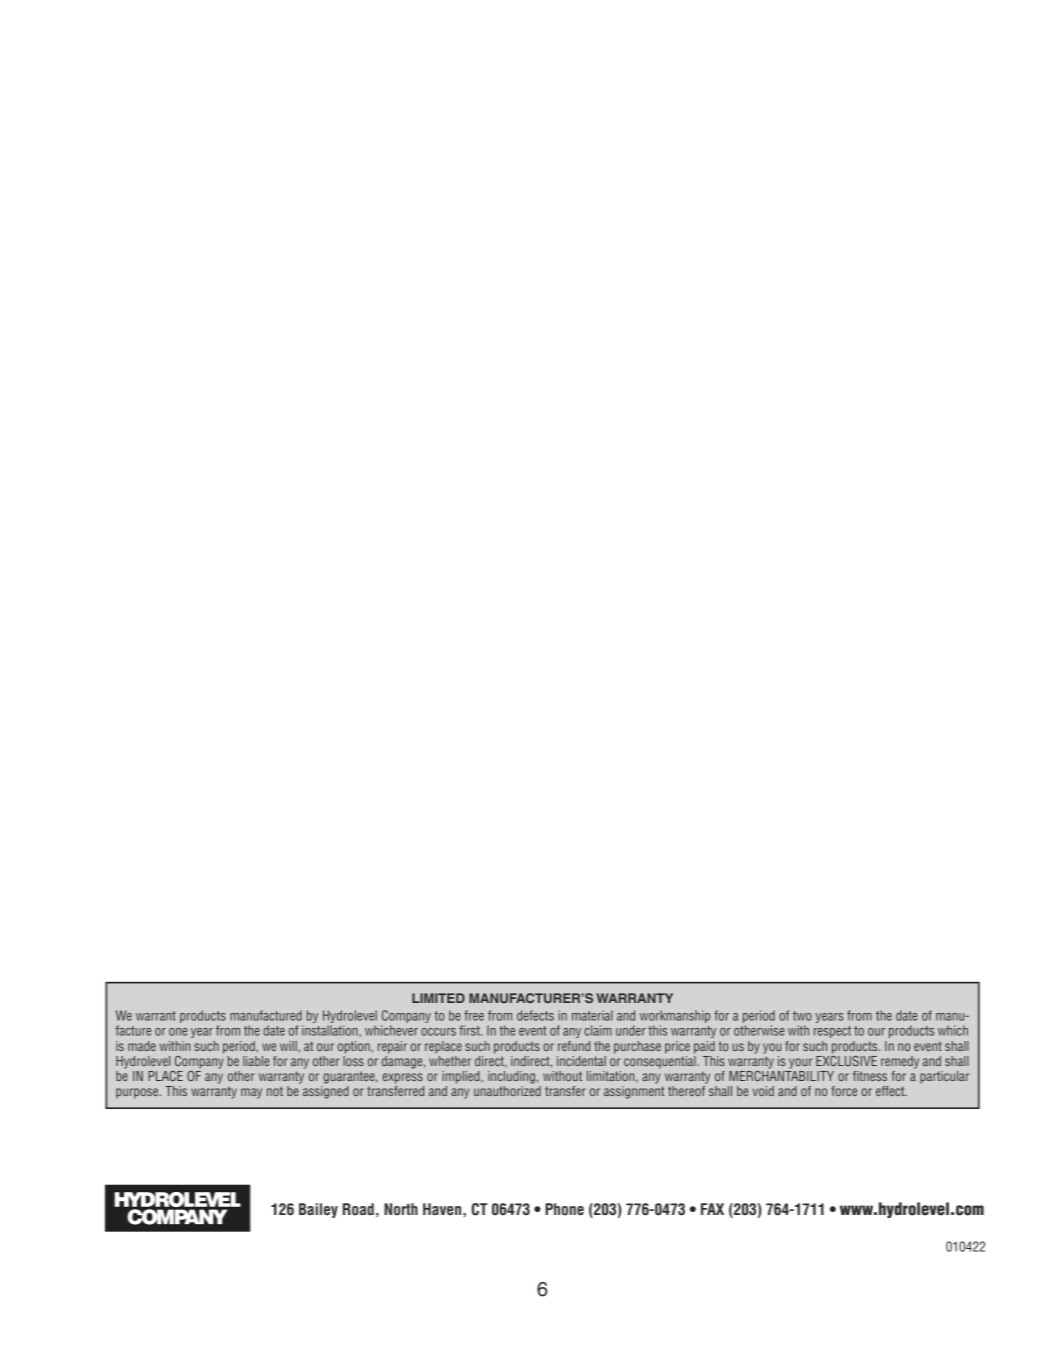 This screenshot has width=1055, height=1357. I want to click on Bailey, so click(318, 1210).
